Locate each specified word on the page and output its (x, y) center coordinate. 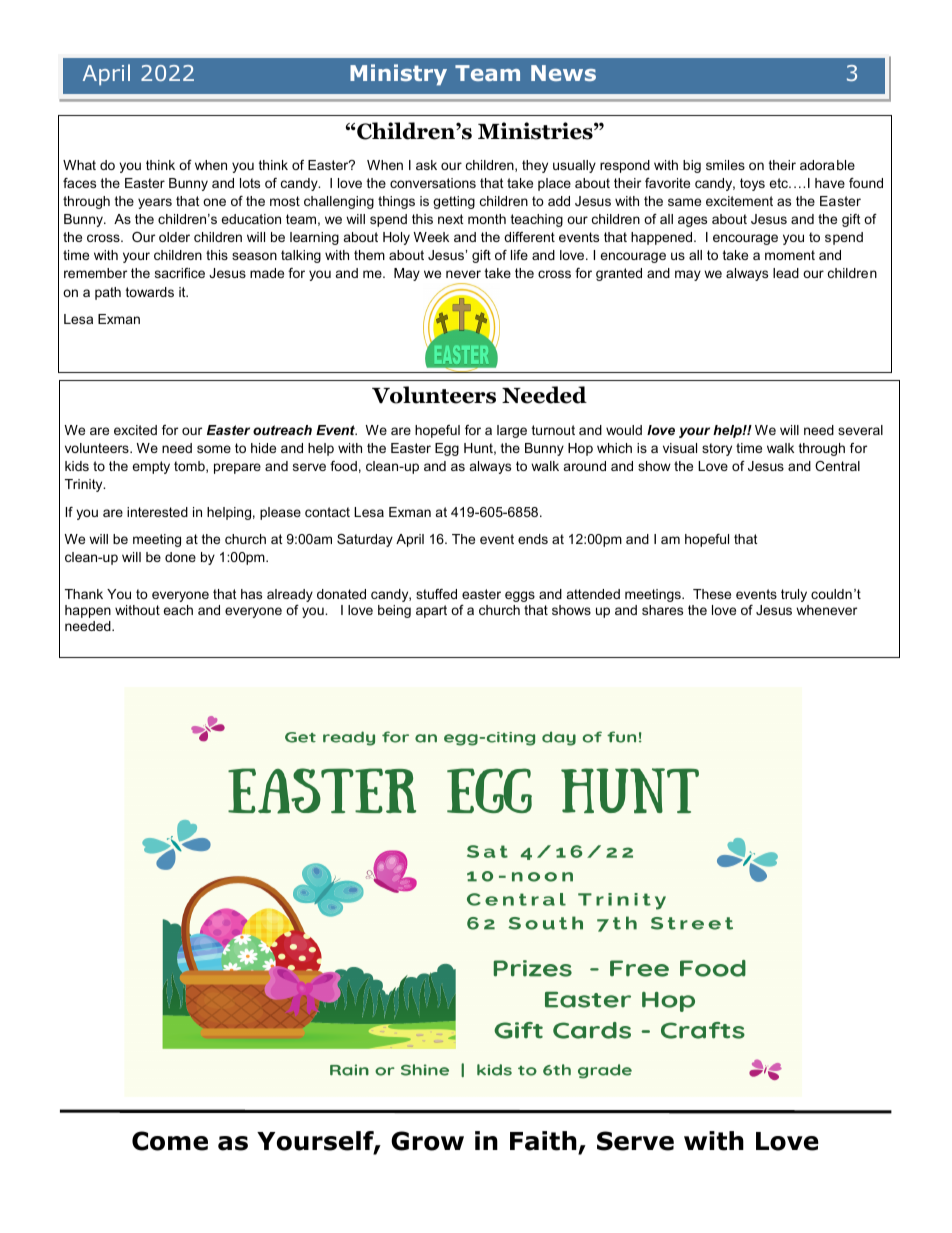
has (251, 594)
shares (662, 610)
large (512, 431)
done (180, 557)
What (79, 165)
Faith (543, 1141)
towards (150, 292)
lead (786, 273)
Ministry (398, 75)
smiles (725, 165)
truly (794, 595)
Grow (427, 1141)
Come (170, 1141)
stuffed (436, 594)
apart (431, 611)
